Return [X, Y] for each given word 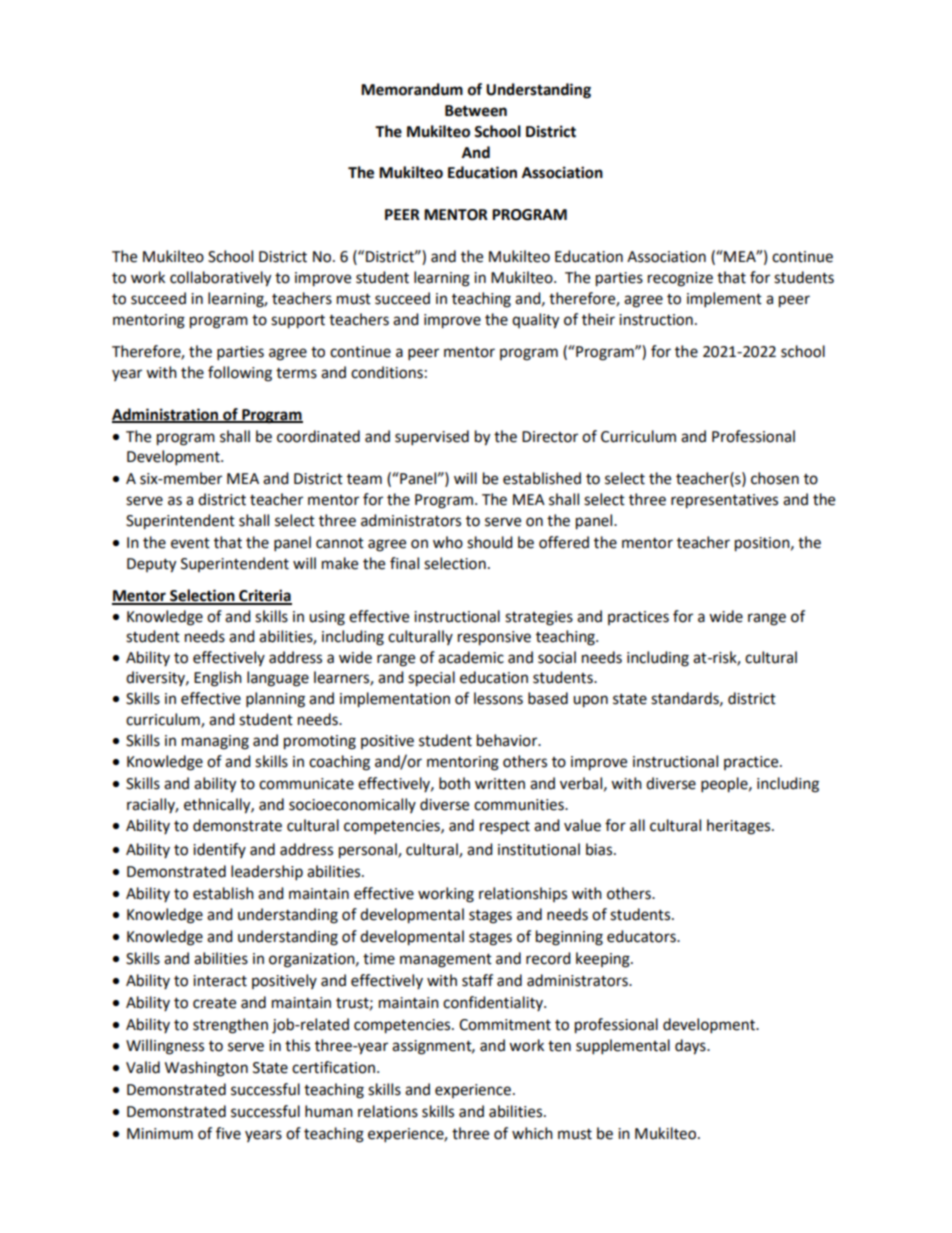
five [228, 1133]
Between [476, 111]
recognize [680, 279]
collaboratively [220, 279]
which [532, 1133]
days [691, 1047]
